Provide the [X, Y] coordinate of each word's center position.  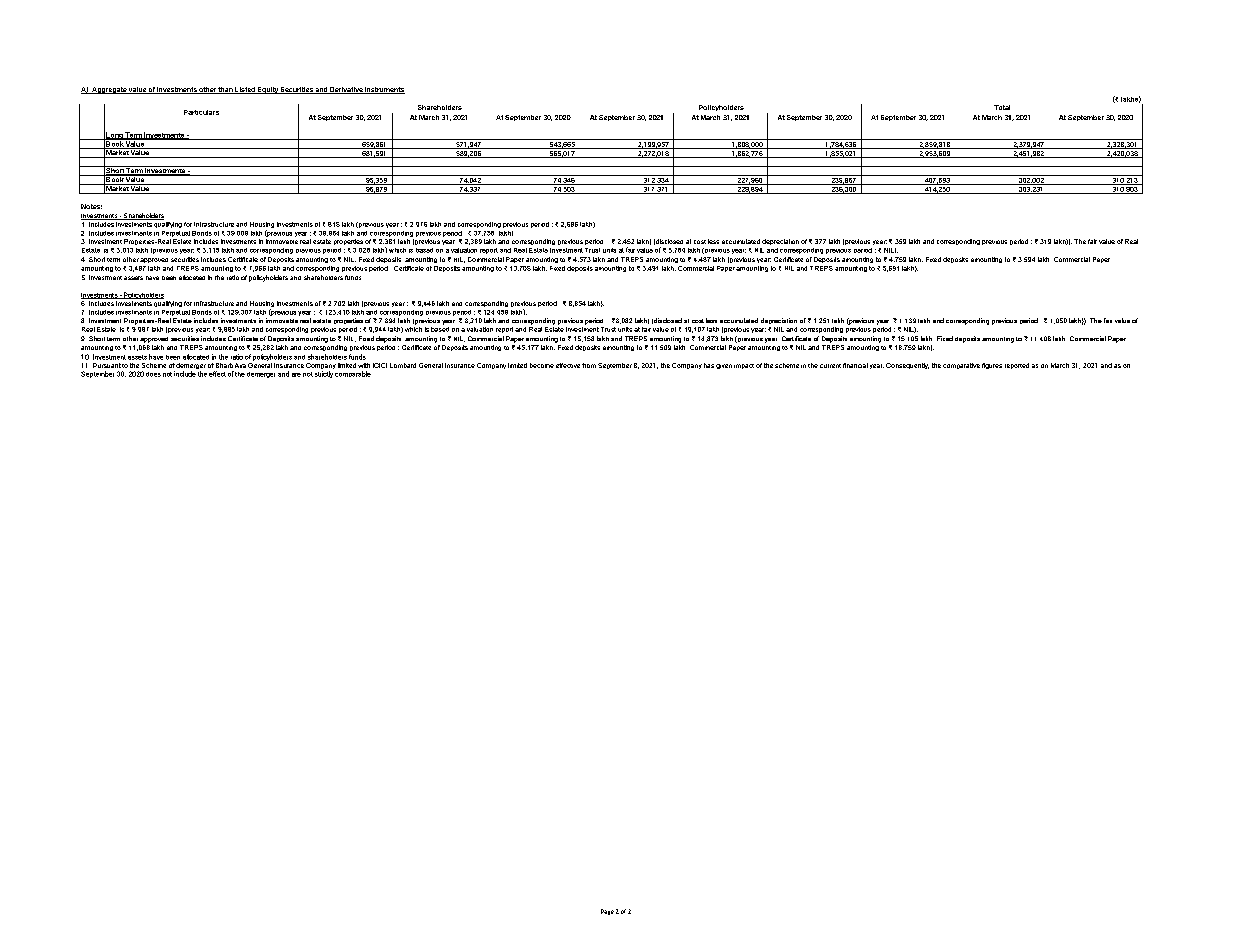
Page [607, 912]
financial [855, 365]
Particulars [201, 112]
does [153, 374]
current [830, 366]
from [589, 365]
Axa [240, 365]
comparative [961, 366]
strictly [324, 374]
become [542, 365]
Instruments [384, 90]
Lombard [403, 365]
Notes [91, 206]
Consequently [907, 366]
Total [1002, 107]
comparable [353, 374]
